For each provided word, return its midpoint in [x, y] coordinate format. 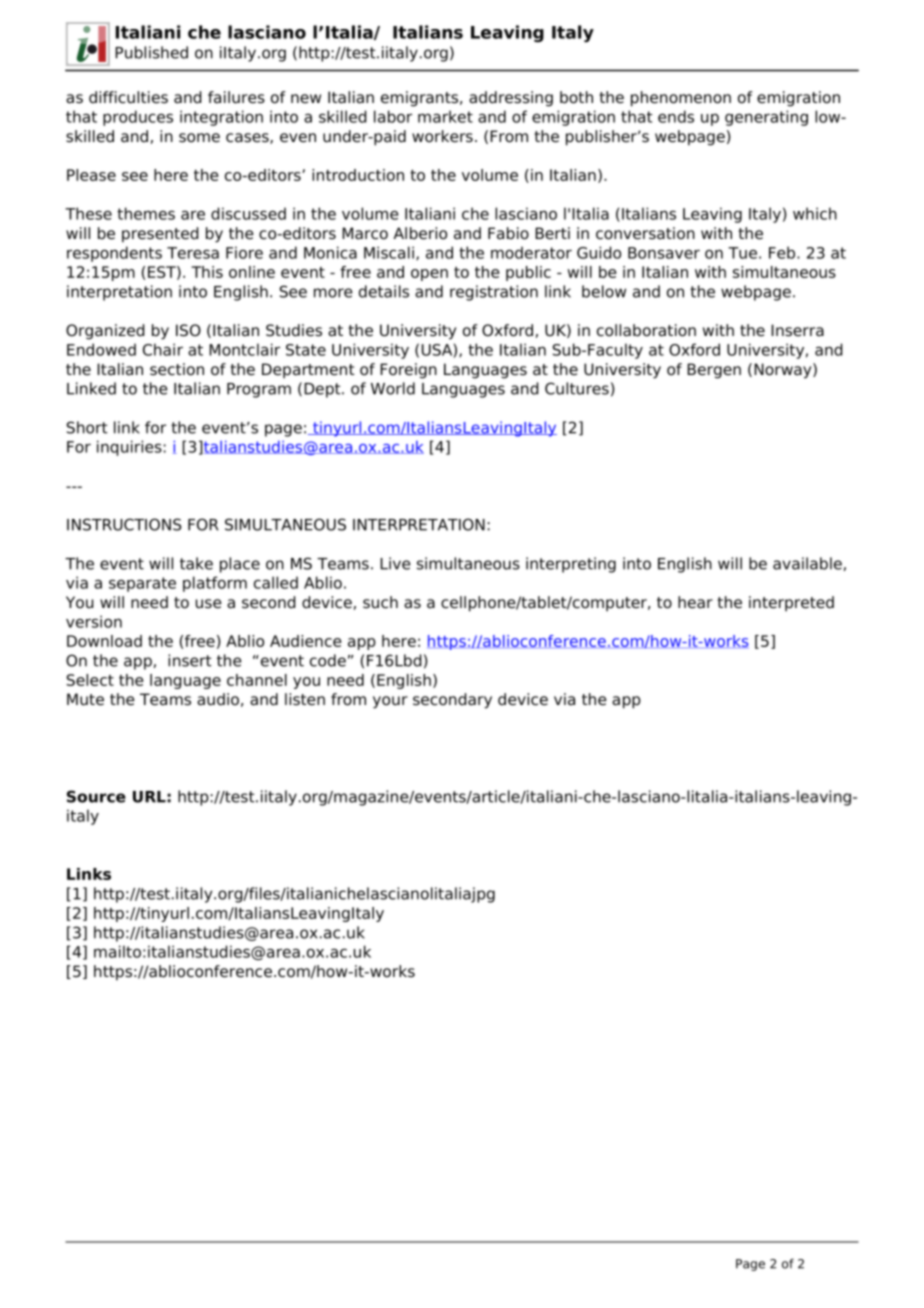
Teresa [193, 253]
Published [151, 52]
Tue [742, 253]
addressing [511, 99]
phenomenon [681, 99]
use [209, 604]
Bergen [714, 371]
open [429, 275]
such [380, 602]
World [393, 388]
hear [695, 602]
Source [96, 796]
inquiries [129, 448]
